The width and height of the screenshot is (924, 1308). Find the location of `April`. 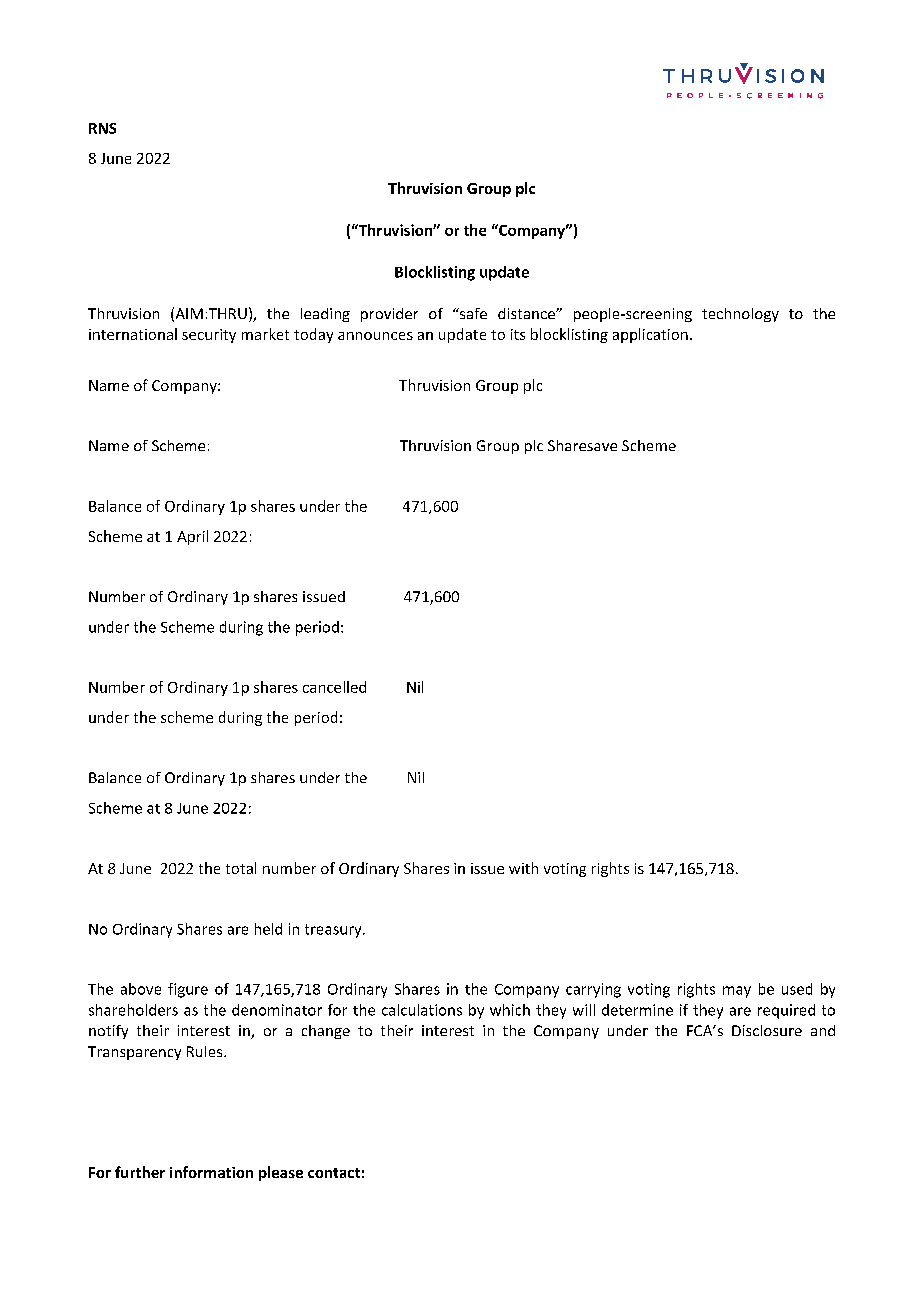

April is located at coordinates (192, 537).
